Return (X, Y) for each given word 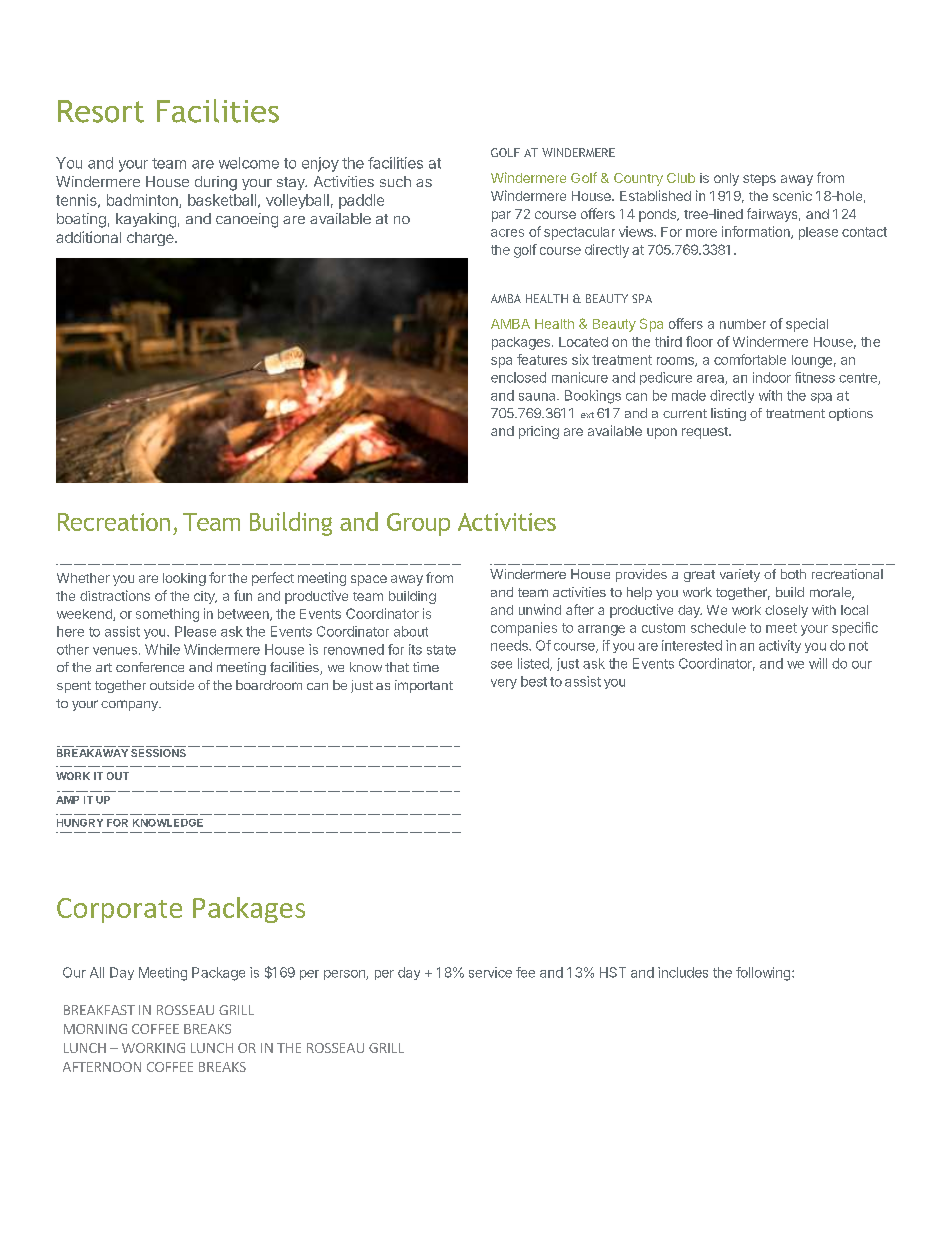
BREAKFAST (99, 1010)
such (395, 181)
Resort (101, 111)
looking (184, 579)
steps (759, 180)
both (793, 574)
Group (418, 524)
